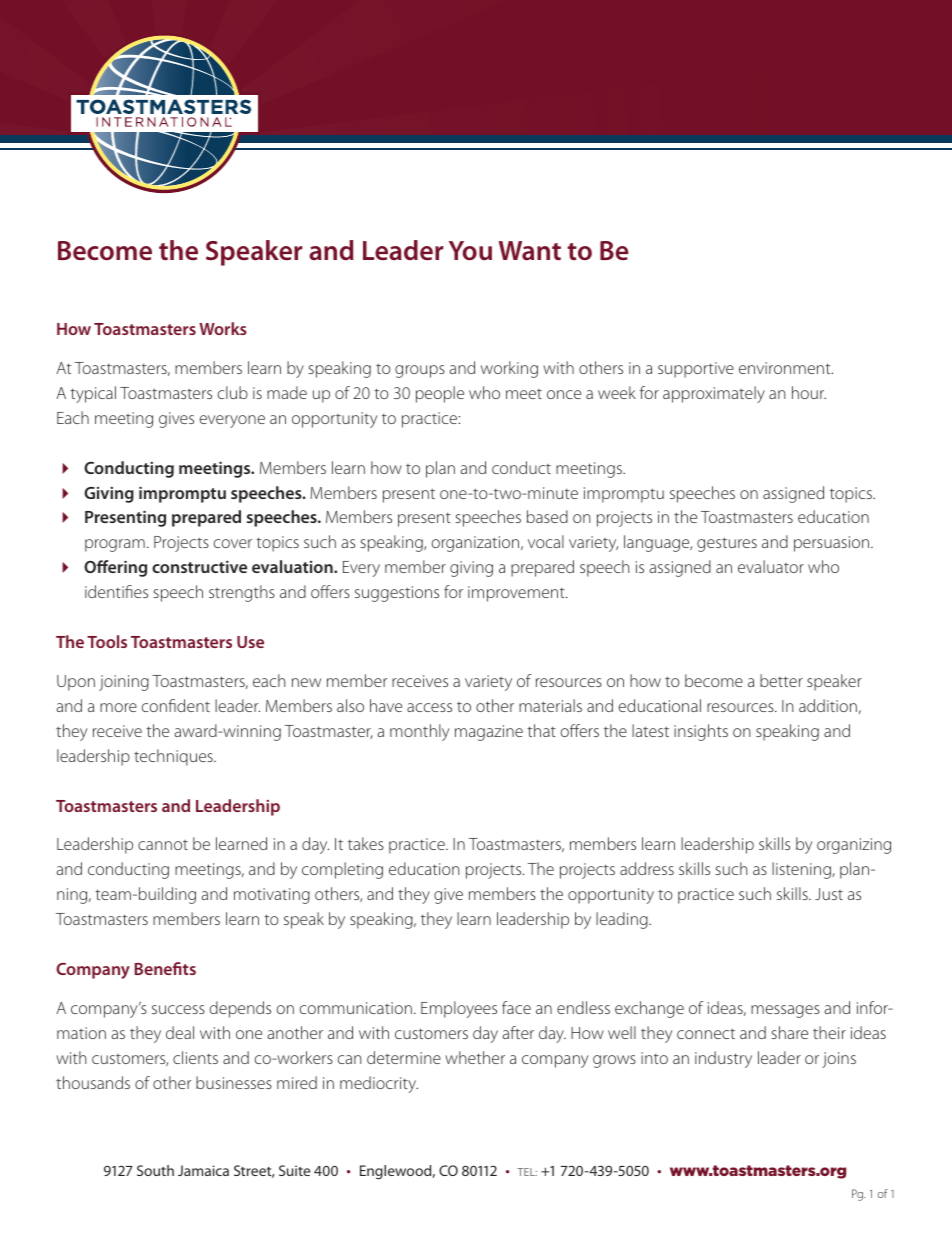 The height and width of the document is (1233, 952). Describe the element at coordinates (379, 1084) in the document. I see `mediocrity` at that location.
